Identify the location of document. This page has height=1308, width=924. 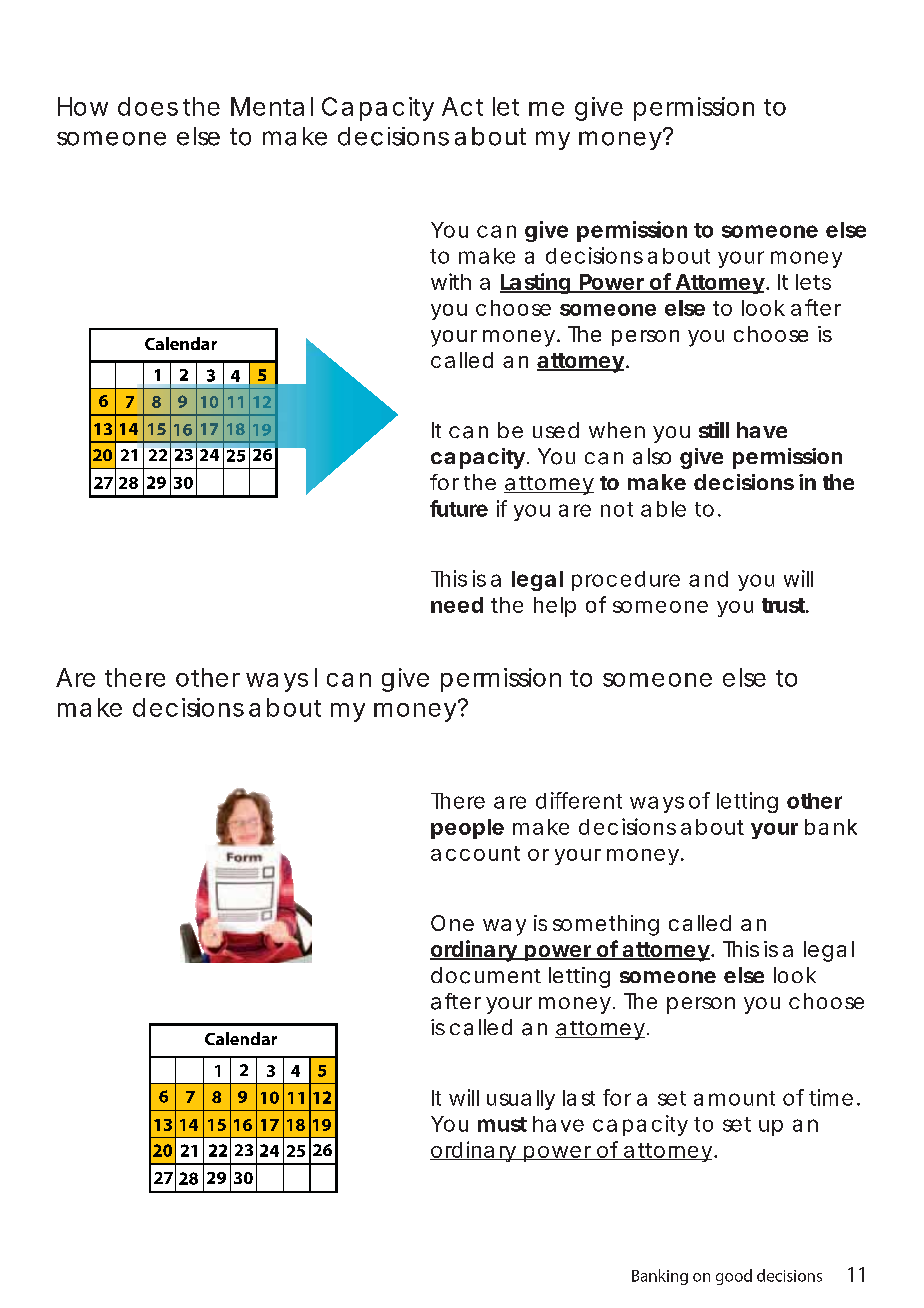
(486, 975).
